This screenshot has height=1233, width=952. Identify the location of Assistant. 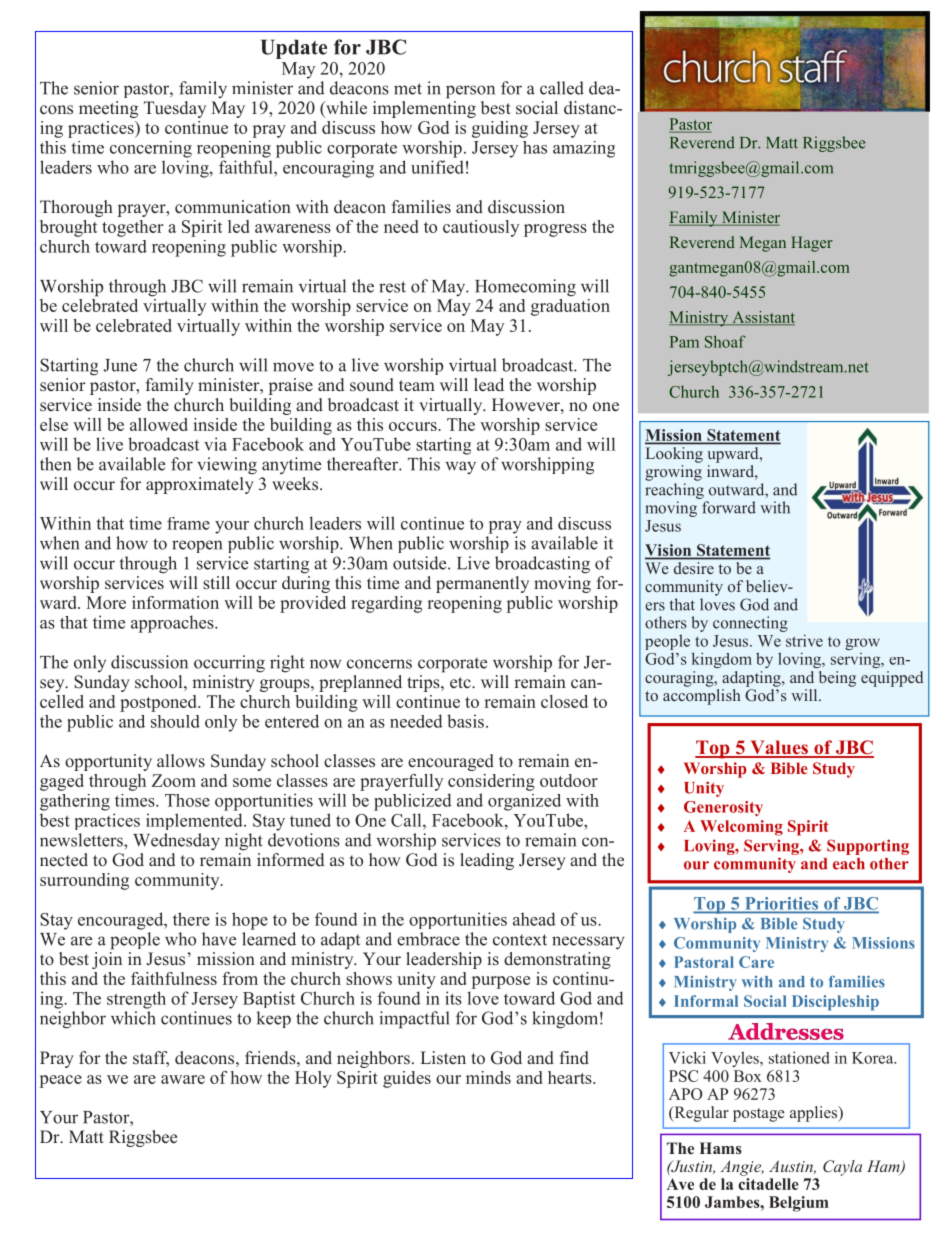
(762, 318).
